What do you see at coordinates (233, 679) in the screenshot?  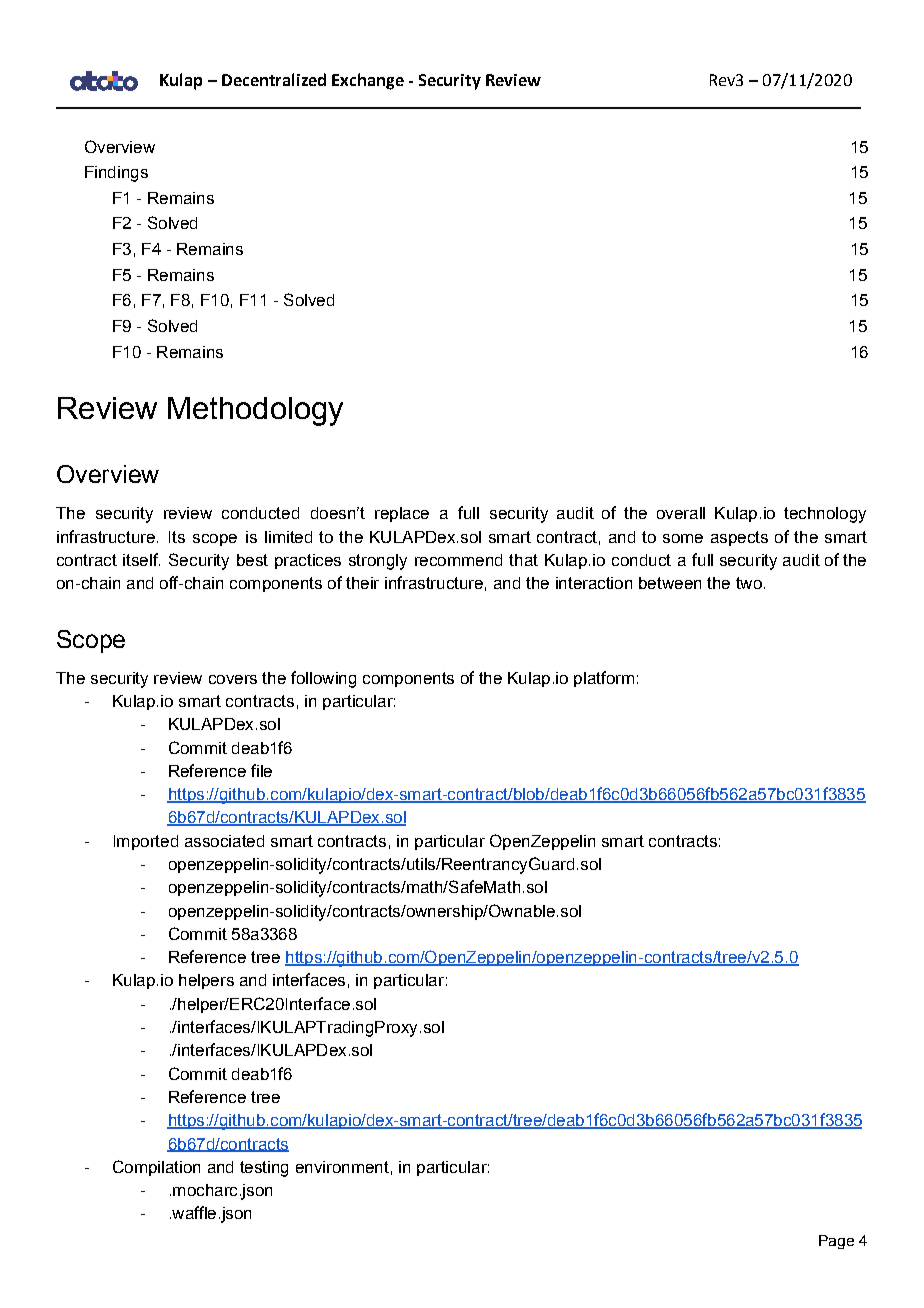 I see `covers` at bounding box center [233, 679].
